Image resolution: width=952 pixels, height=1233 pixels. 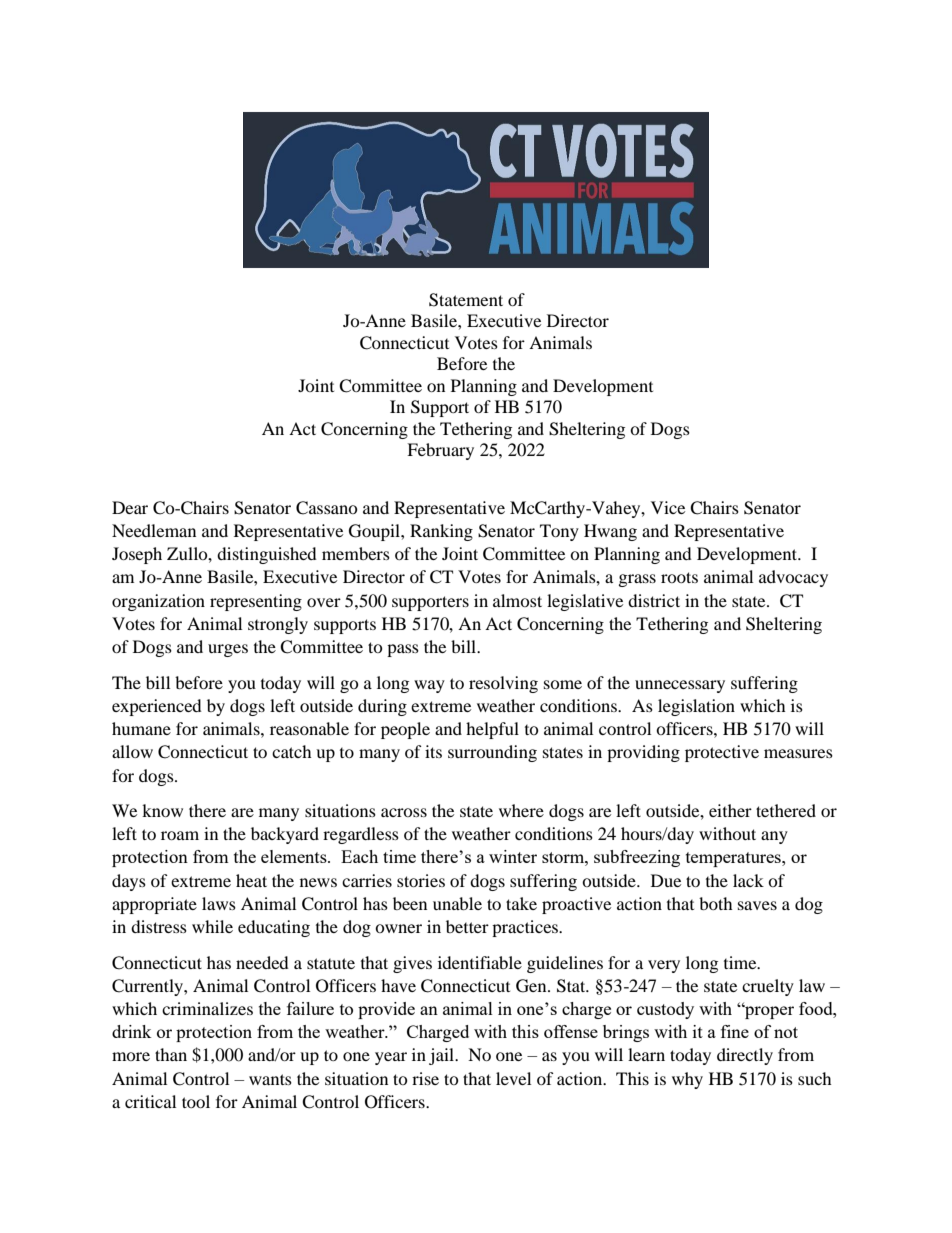 What do you see at coordinates (196, 1101) in the image?
I see `tool` at bounding box center [196, 1101].
